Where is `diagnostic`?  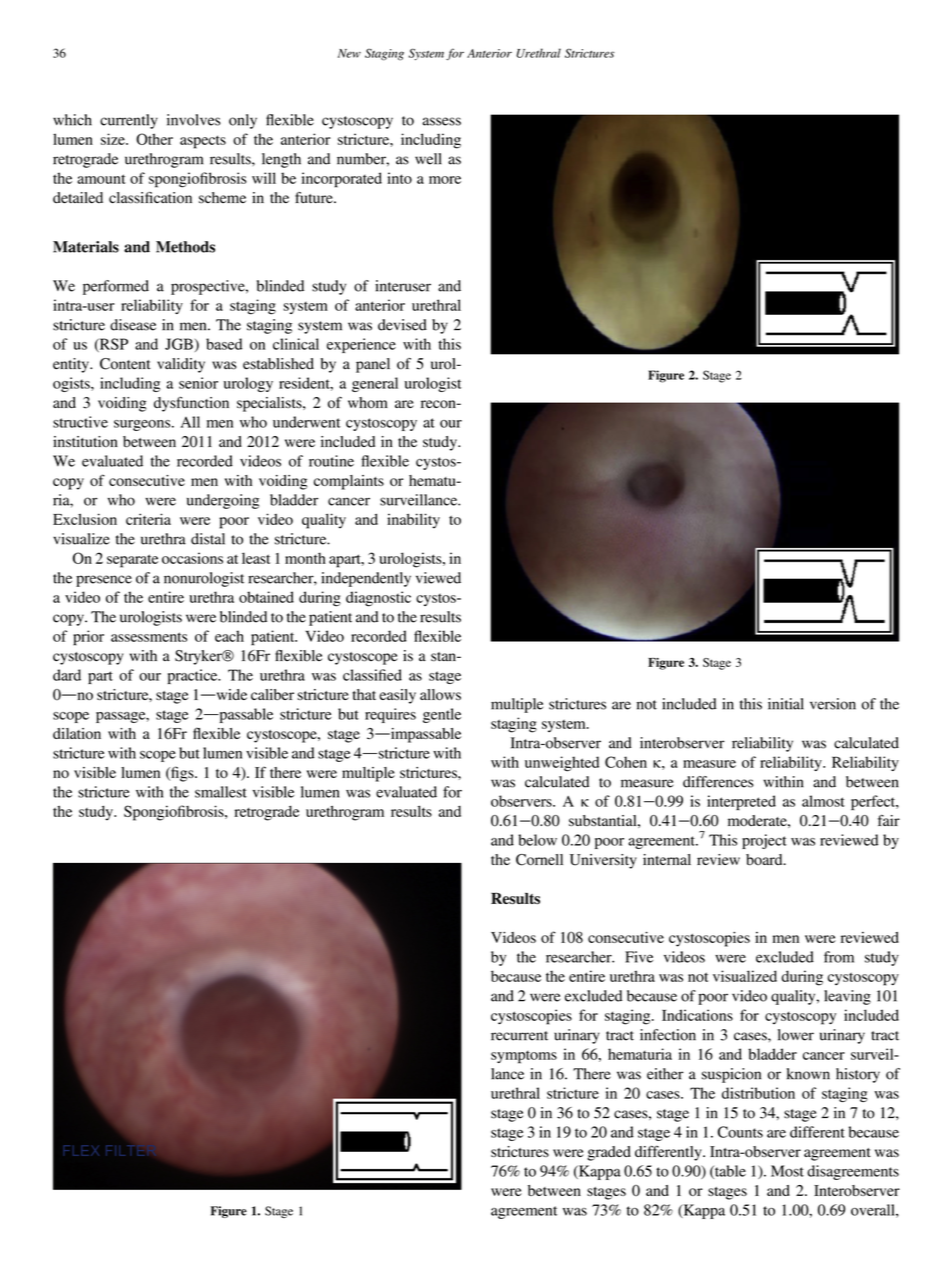
diagnostic is located at coordinates (378, 599).
